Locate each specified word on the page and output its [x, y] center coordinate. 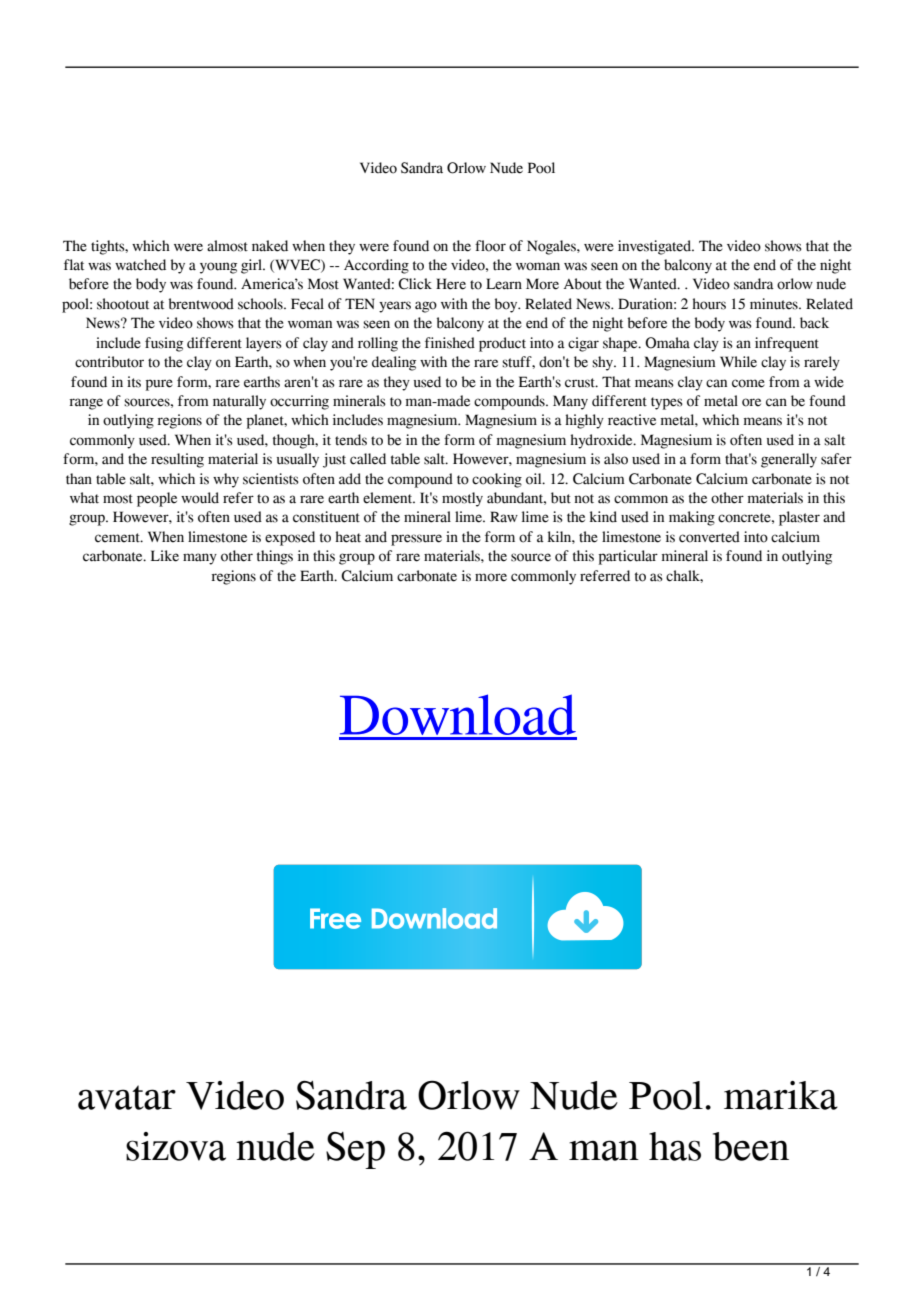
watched [140, 265]
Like [165, 556]
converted [709, 537]
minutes [775, 304]
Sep [355, 1150]
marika [781, 1095]
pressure [416, 540]
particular [628, 557]
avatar [127, 1097]
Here [451, 284]
